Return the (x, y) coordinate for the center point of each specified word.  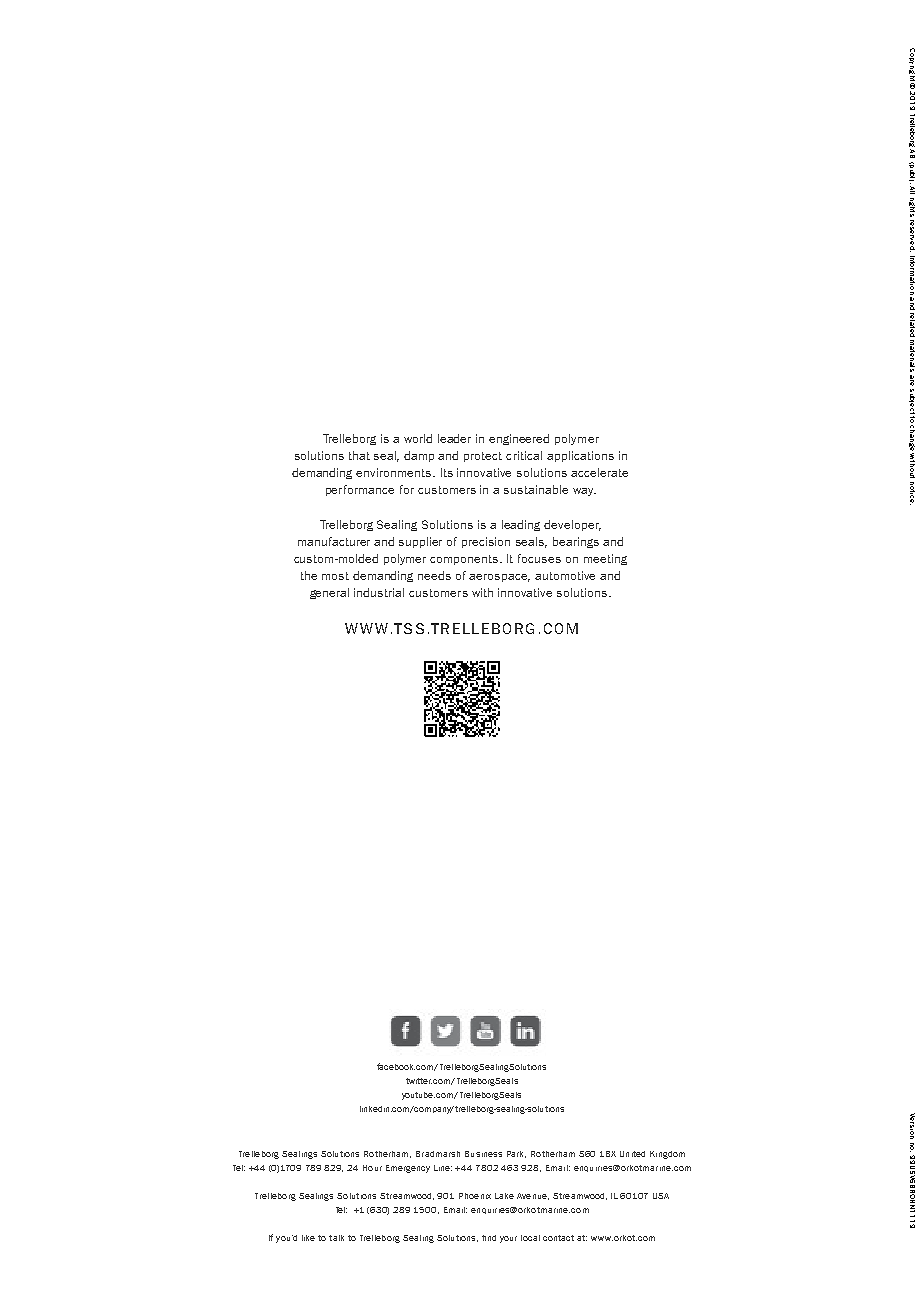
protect (483, 457)
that (359, 455)
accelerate (599, 472)
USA (661, 1196)
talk (336, 1238)
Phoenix (475, 1196)
